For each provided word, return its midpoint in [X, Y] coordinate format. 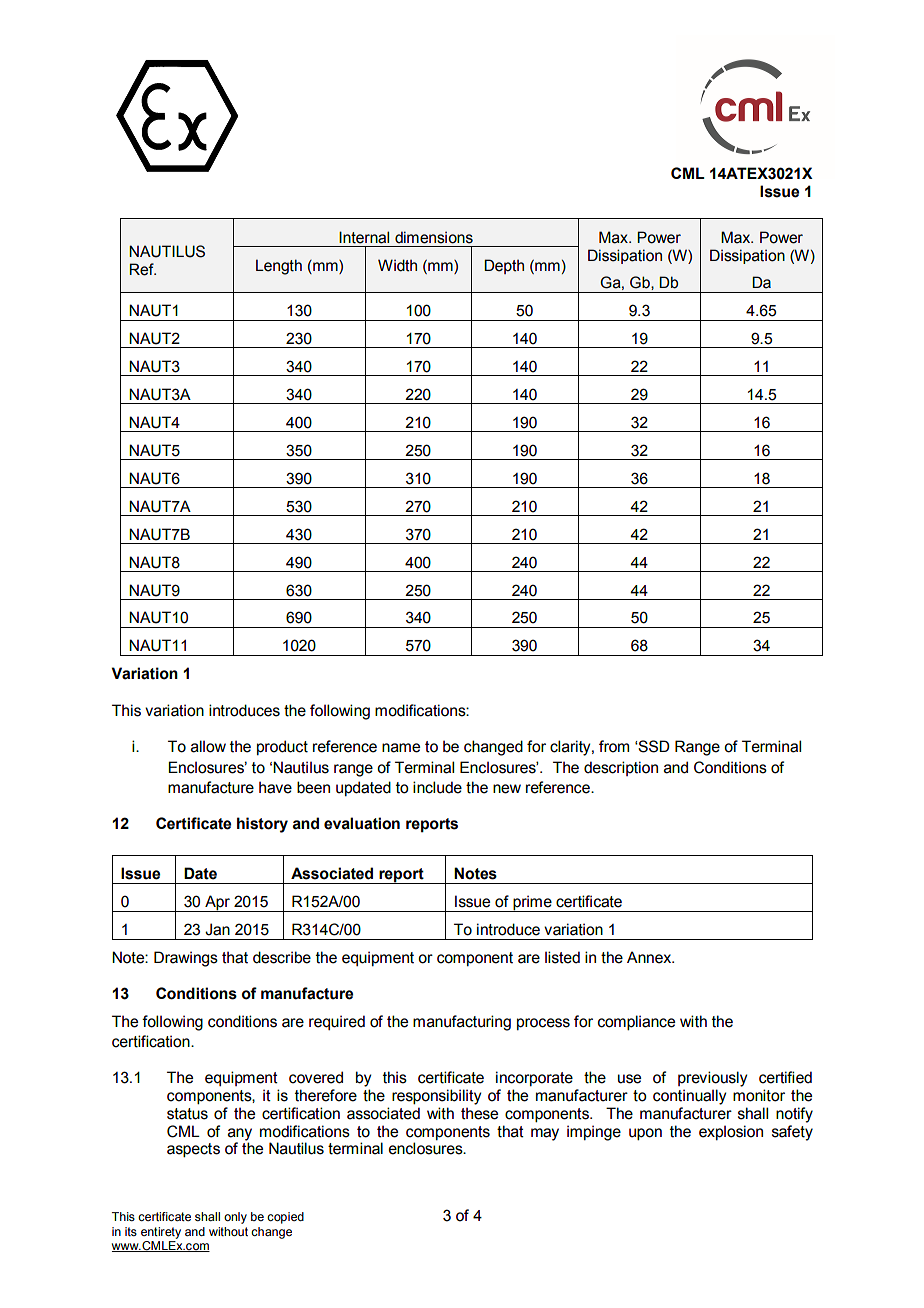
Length [279, 267]
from [614, 746]
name [401, 748]
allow [208, 746]
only [235, 1218]
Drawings [186, 959]
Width [397, 265]
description [621, 768]
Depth [504, 266]
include [437, 787]
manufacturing [462, 1023]
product [282, 747]
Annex [650, 957]
